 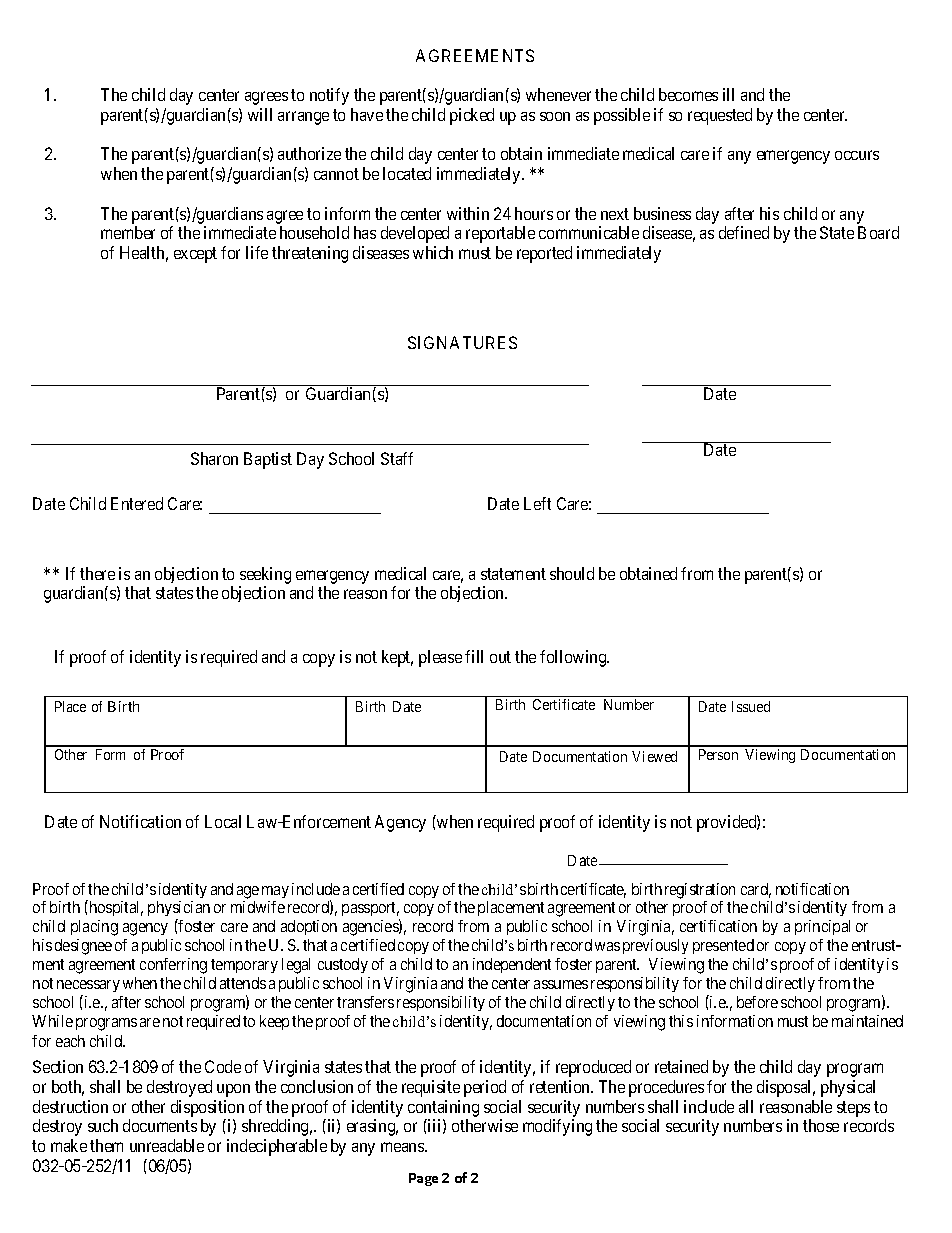 What do you see at coordinates (756, 890) in the document?
I see `card` at bounding box center [756, 890].
